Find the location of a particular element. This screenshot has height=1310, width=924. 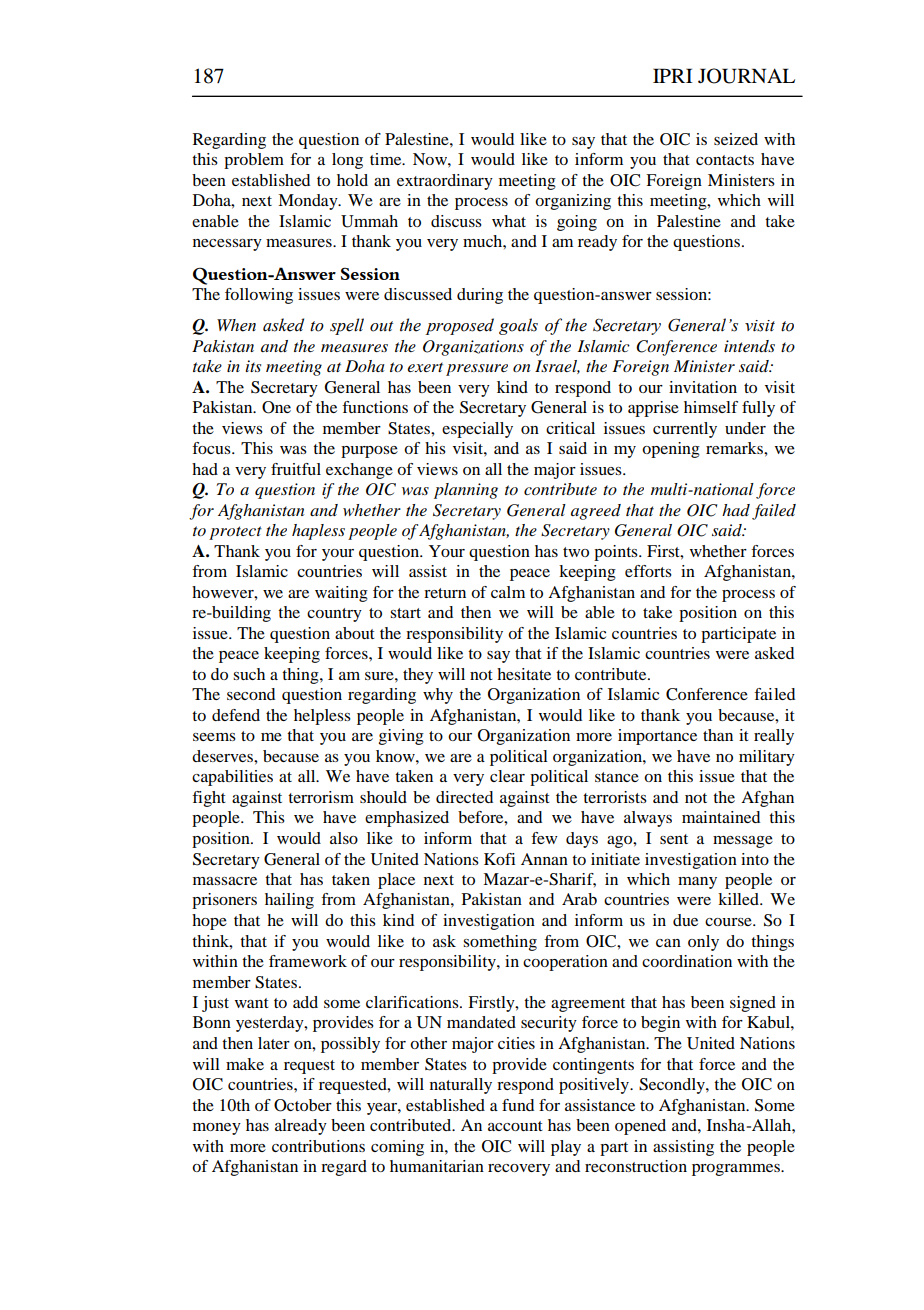

extraordinary is located at coordinates (445, 182).
